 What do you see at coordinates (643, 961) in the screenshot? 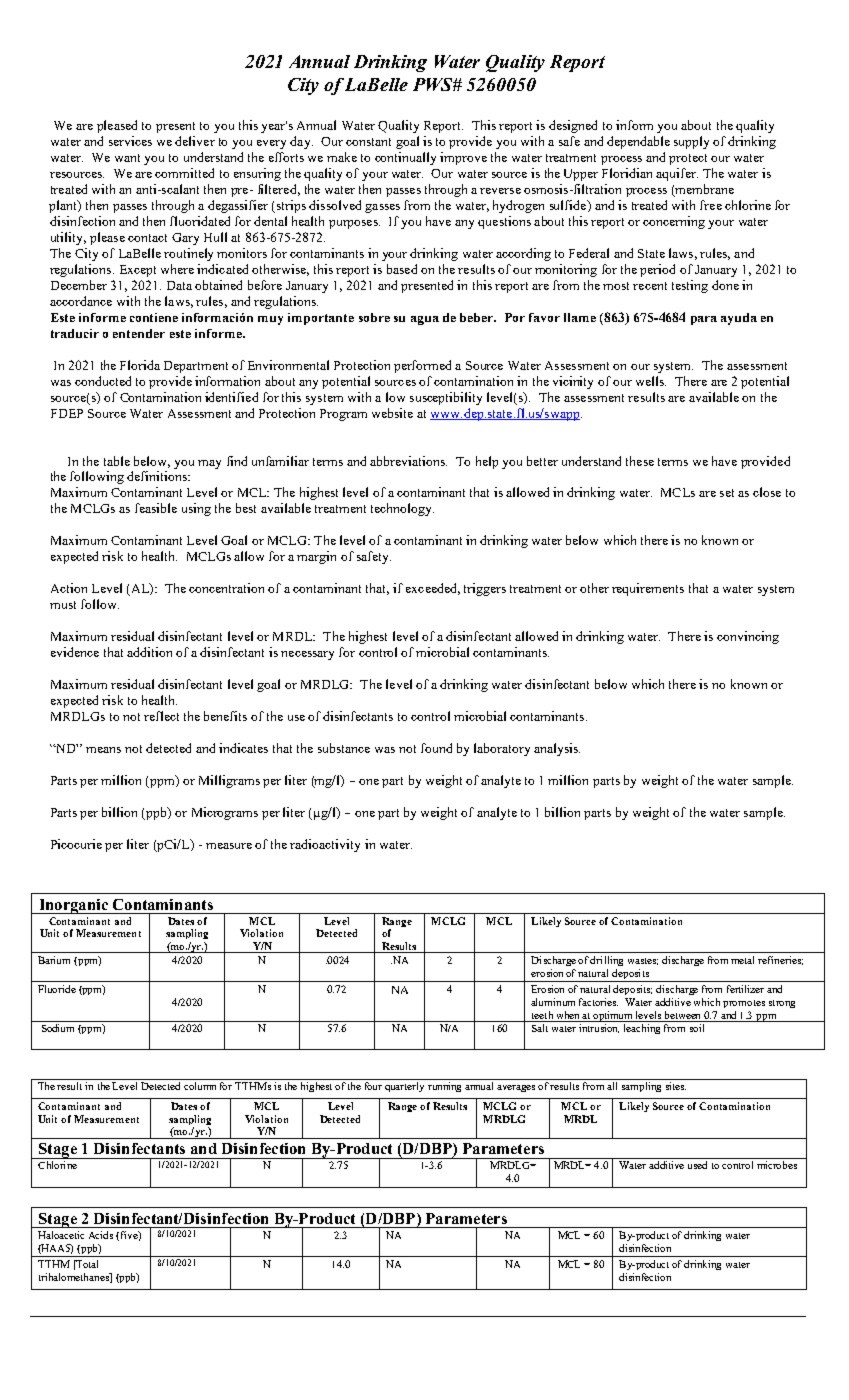
I see `wastes` at bounding box center [643, 961].
